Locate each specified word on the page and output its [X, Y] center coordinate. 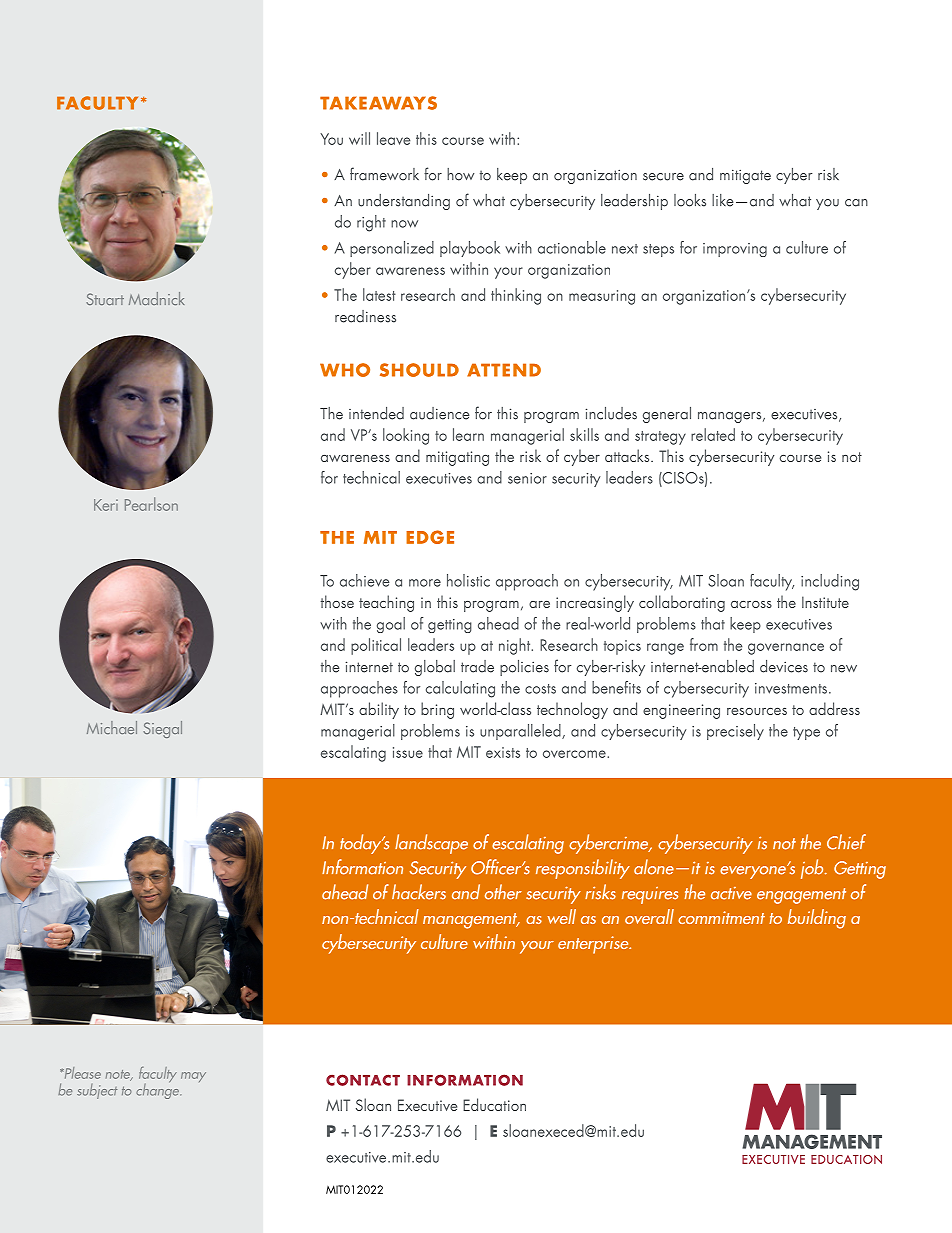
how [460, 174]
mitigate [745, 176]
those [337, 601]
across [751, 604]
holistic [468, 580]
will [359, 138]
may [193, 1077]
